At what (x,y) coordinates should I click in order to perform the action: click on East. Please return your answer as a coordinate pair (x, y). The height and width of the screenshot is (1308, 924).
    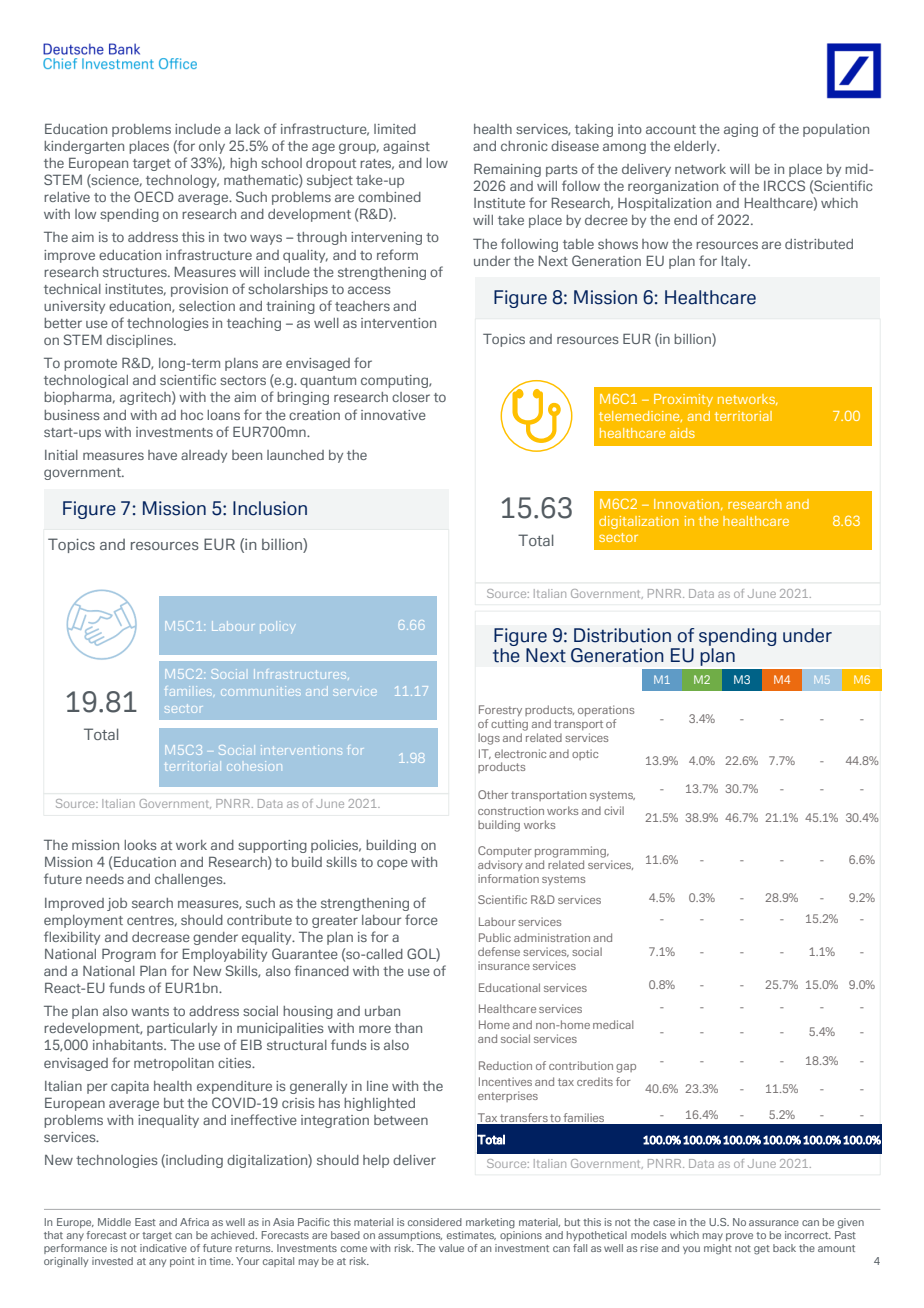
    Looking at the image, I should click on (145, 1222).
